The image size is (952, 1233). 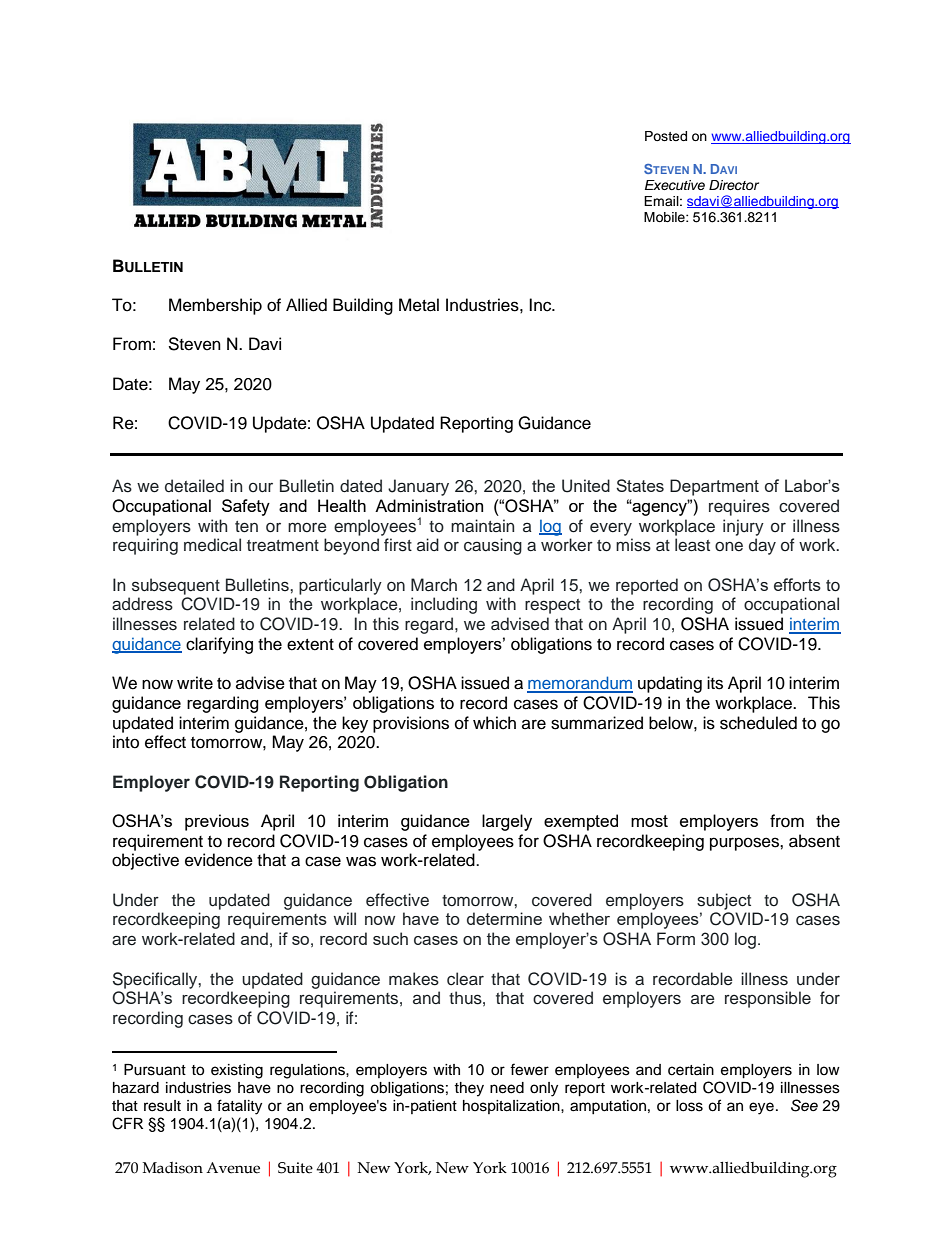 What do you see at coordinates (419, 305) in the document?
I see `Metal` at bounding box center [419, 305].
